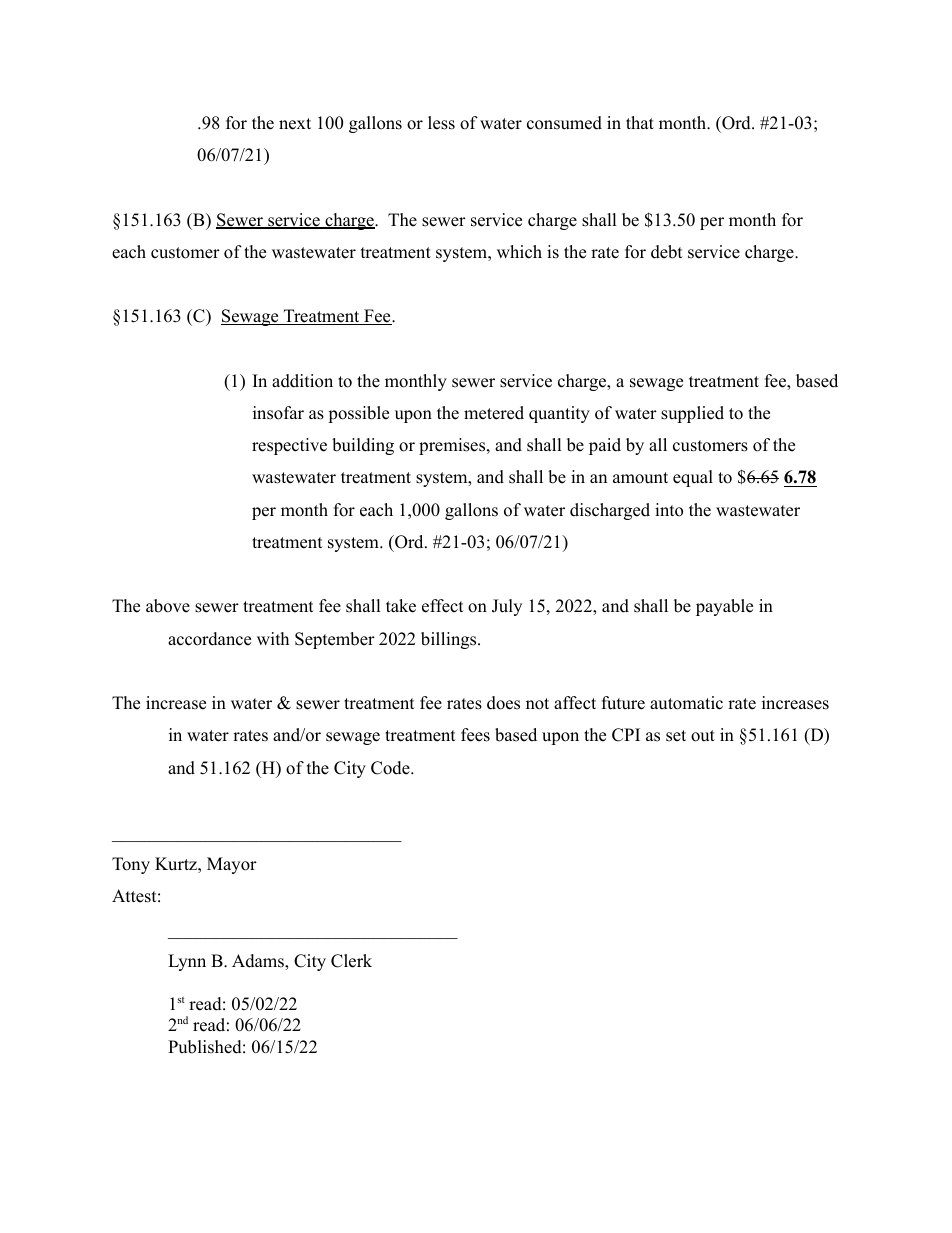 The width and height of the screenshot is (952, 1233). I want to click on above, so click(168, 606).
